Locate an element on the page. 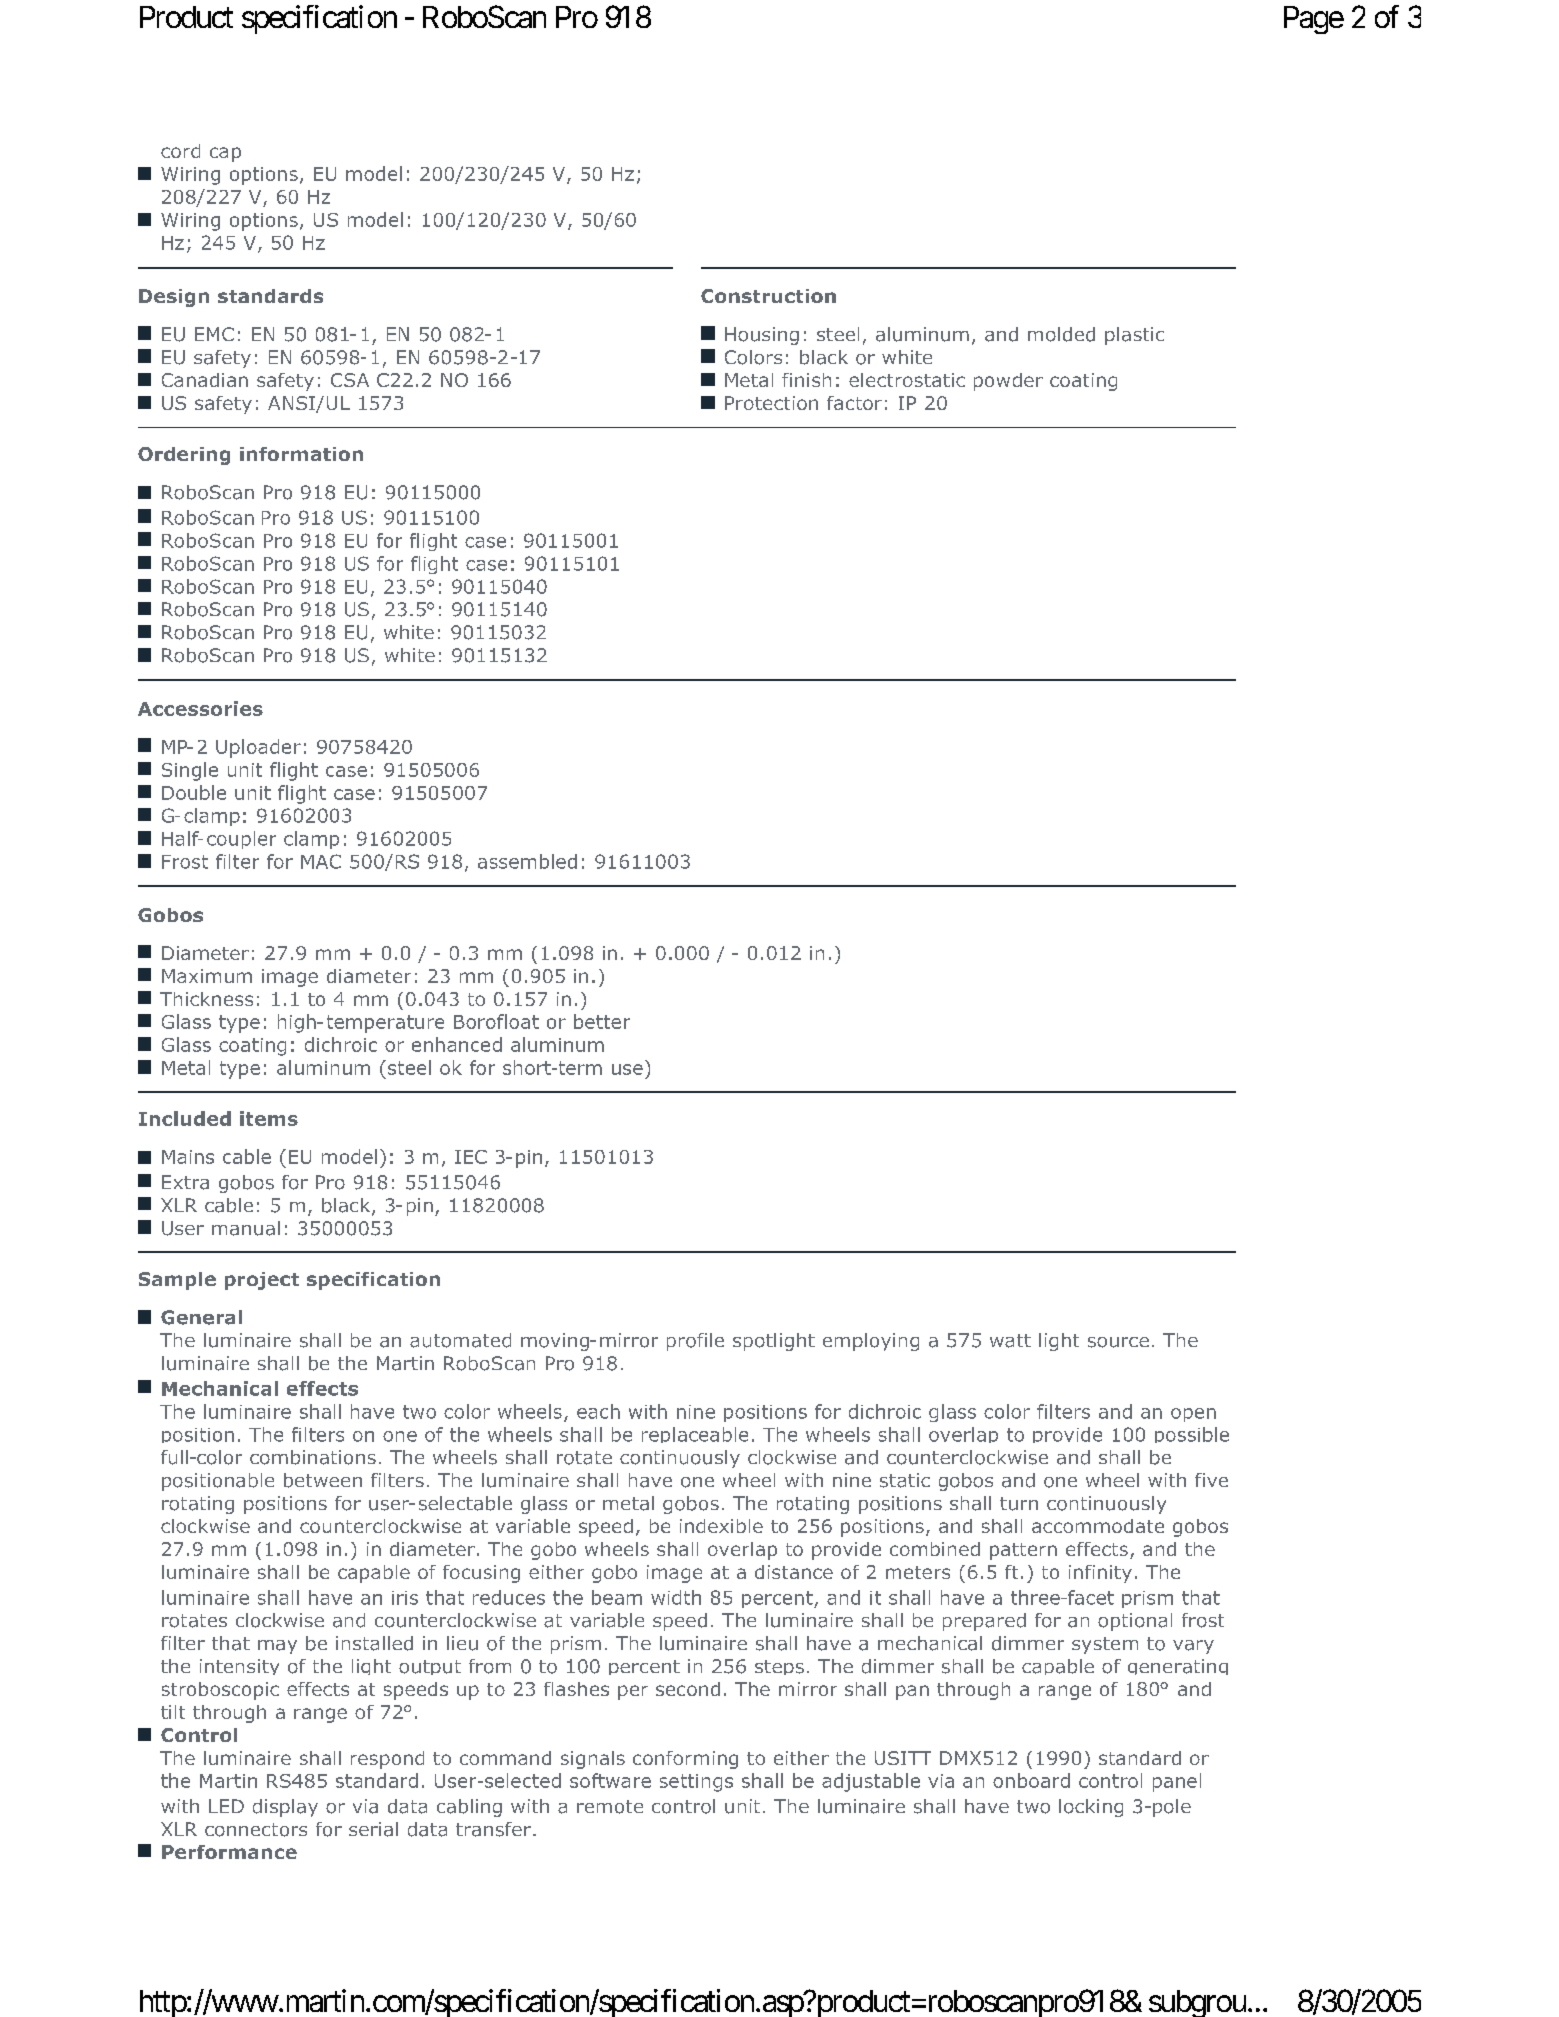  items is located at coordinates (269, 1118).
